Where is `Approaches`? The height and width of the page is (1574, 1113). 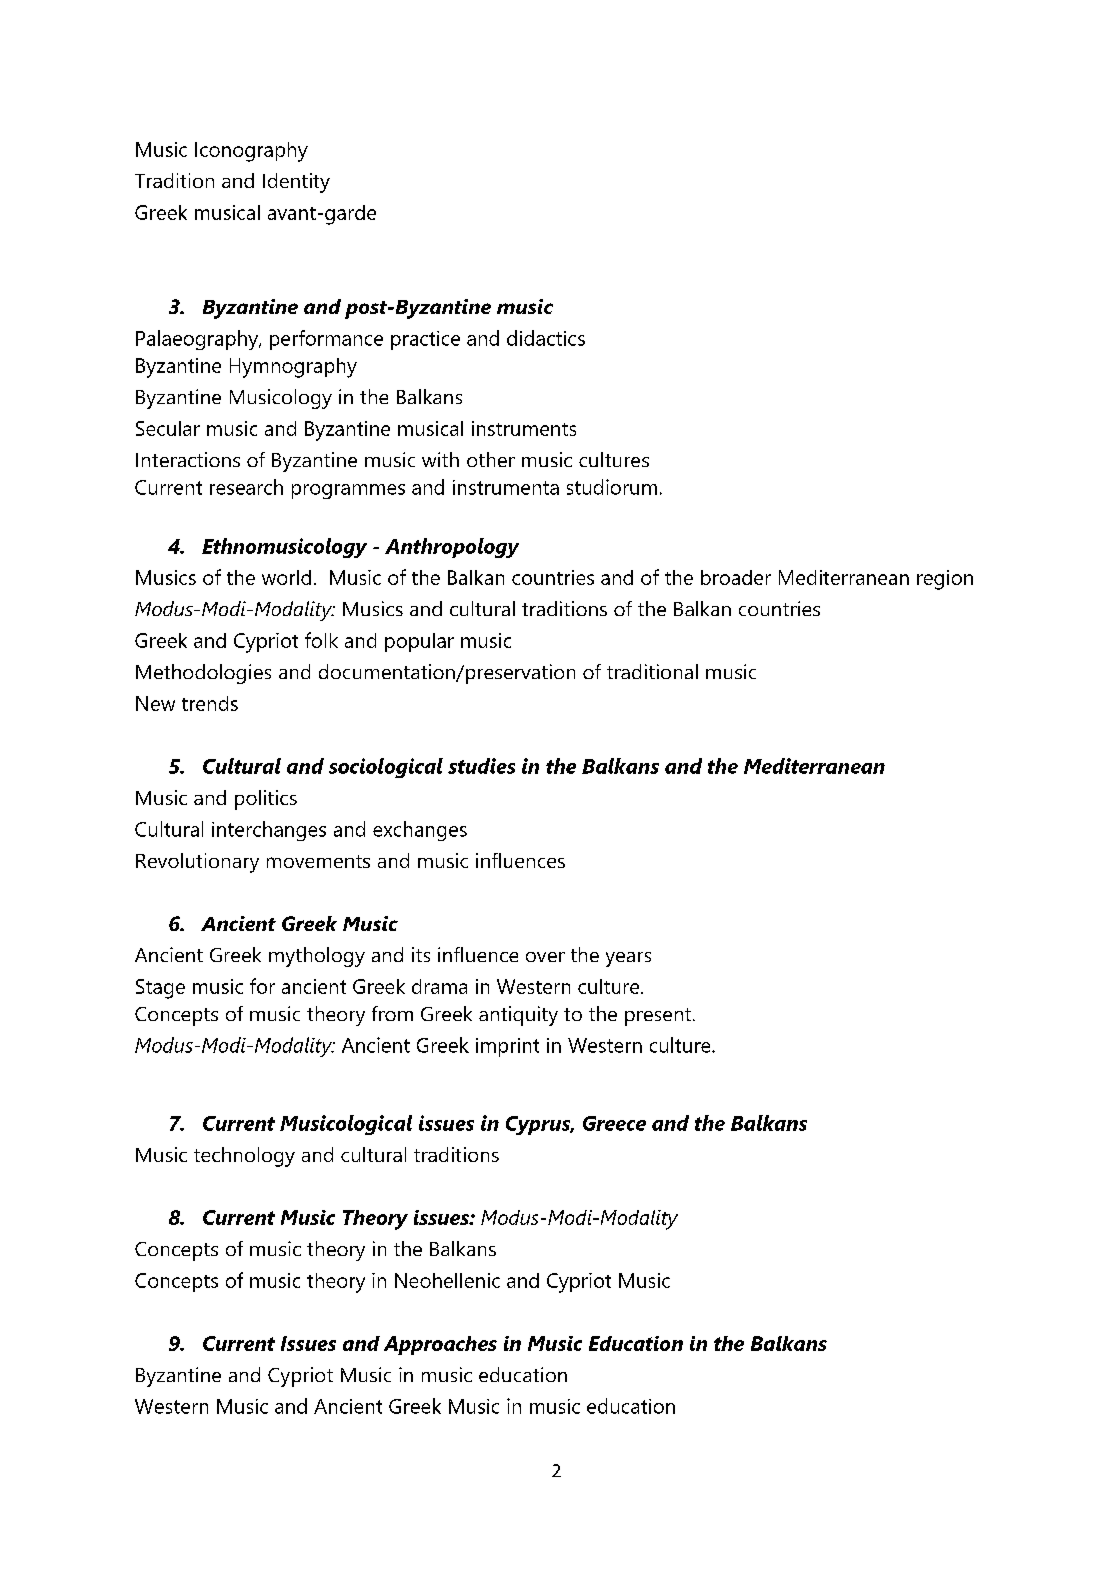
Approaches is located at coordinates (440, 1345).
